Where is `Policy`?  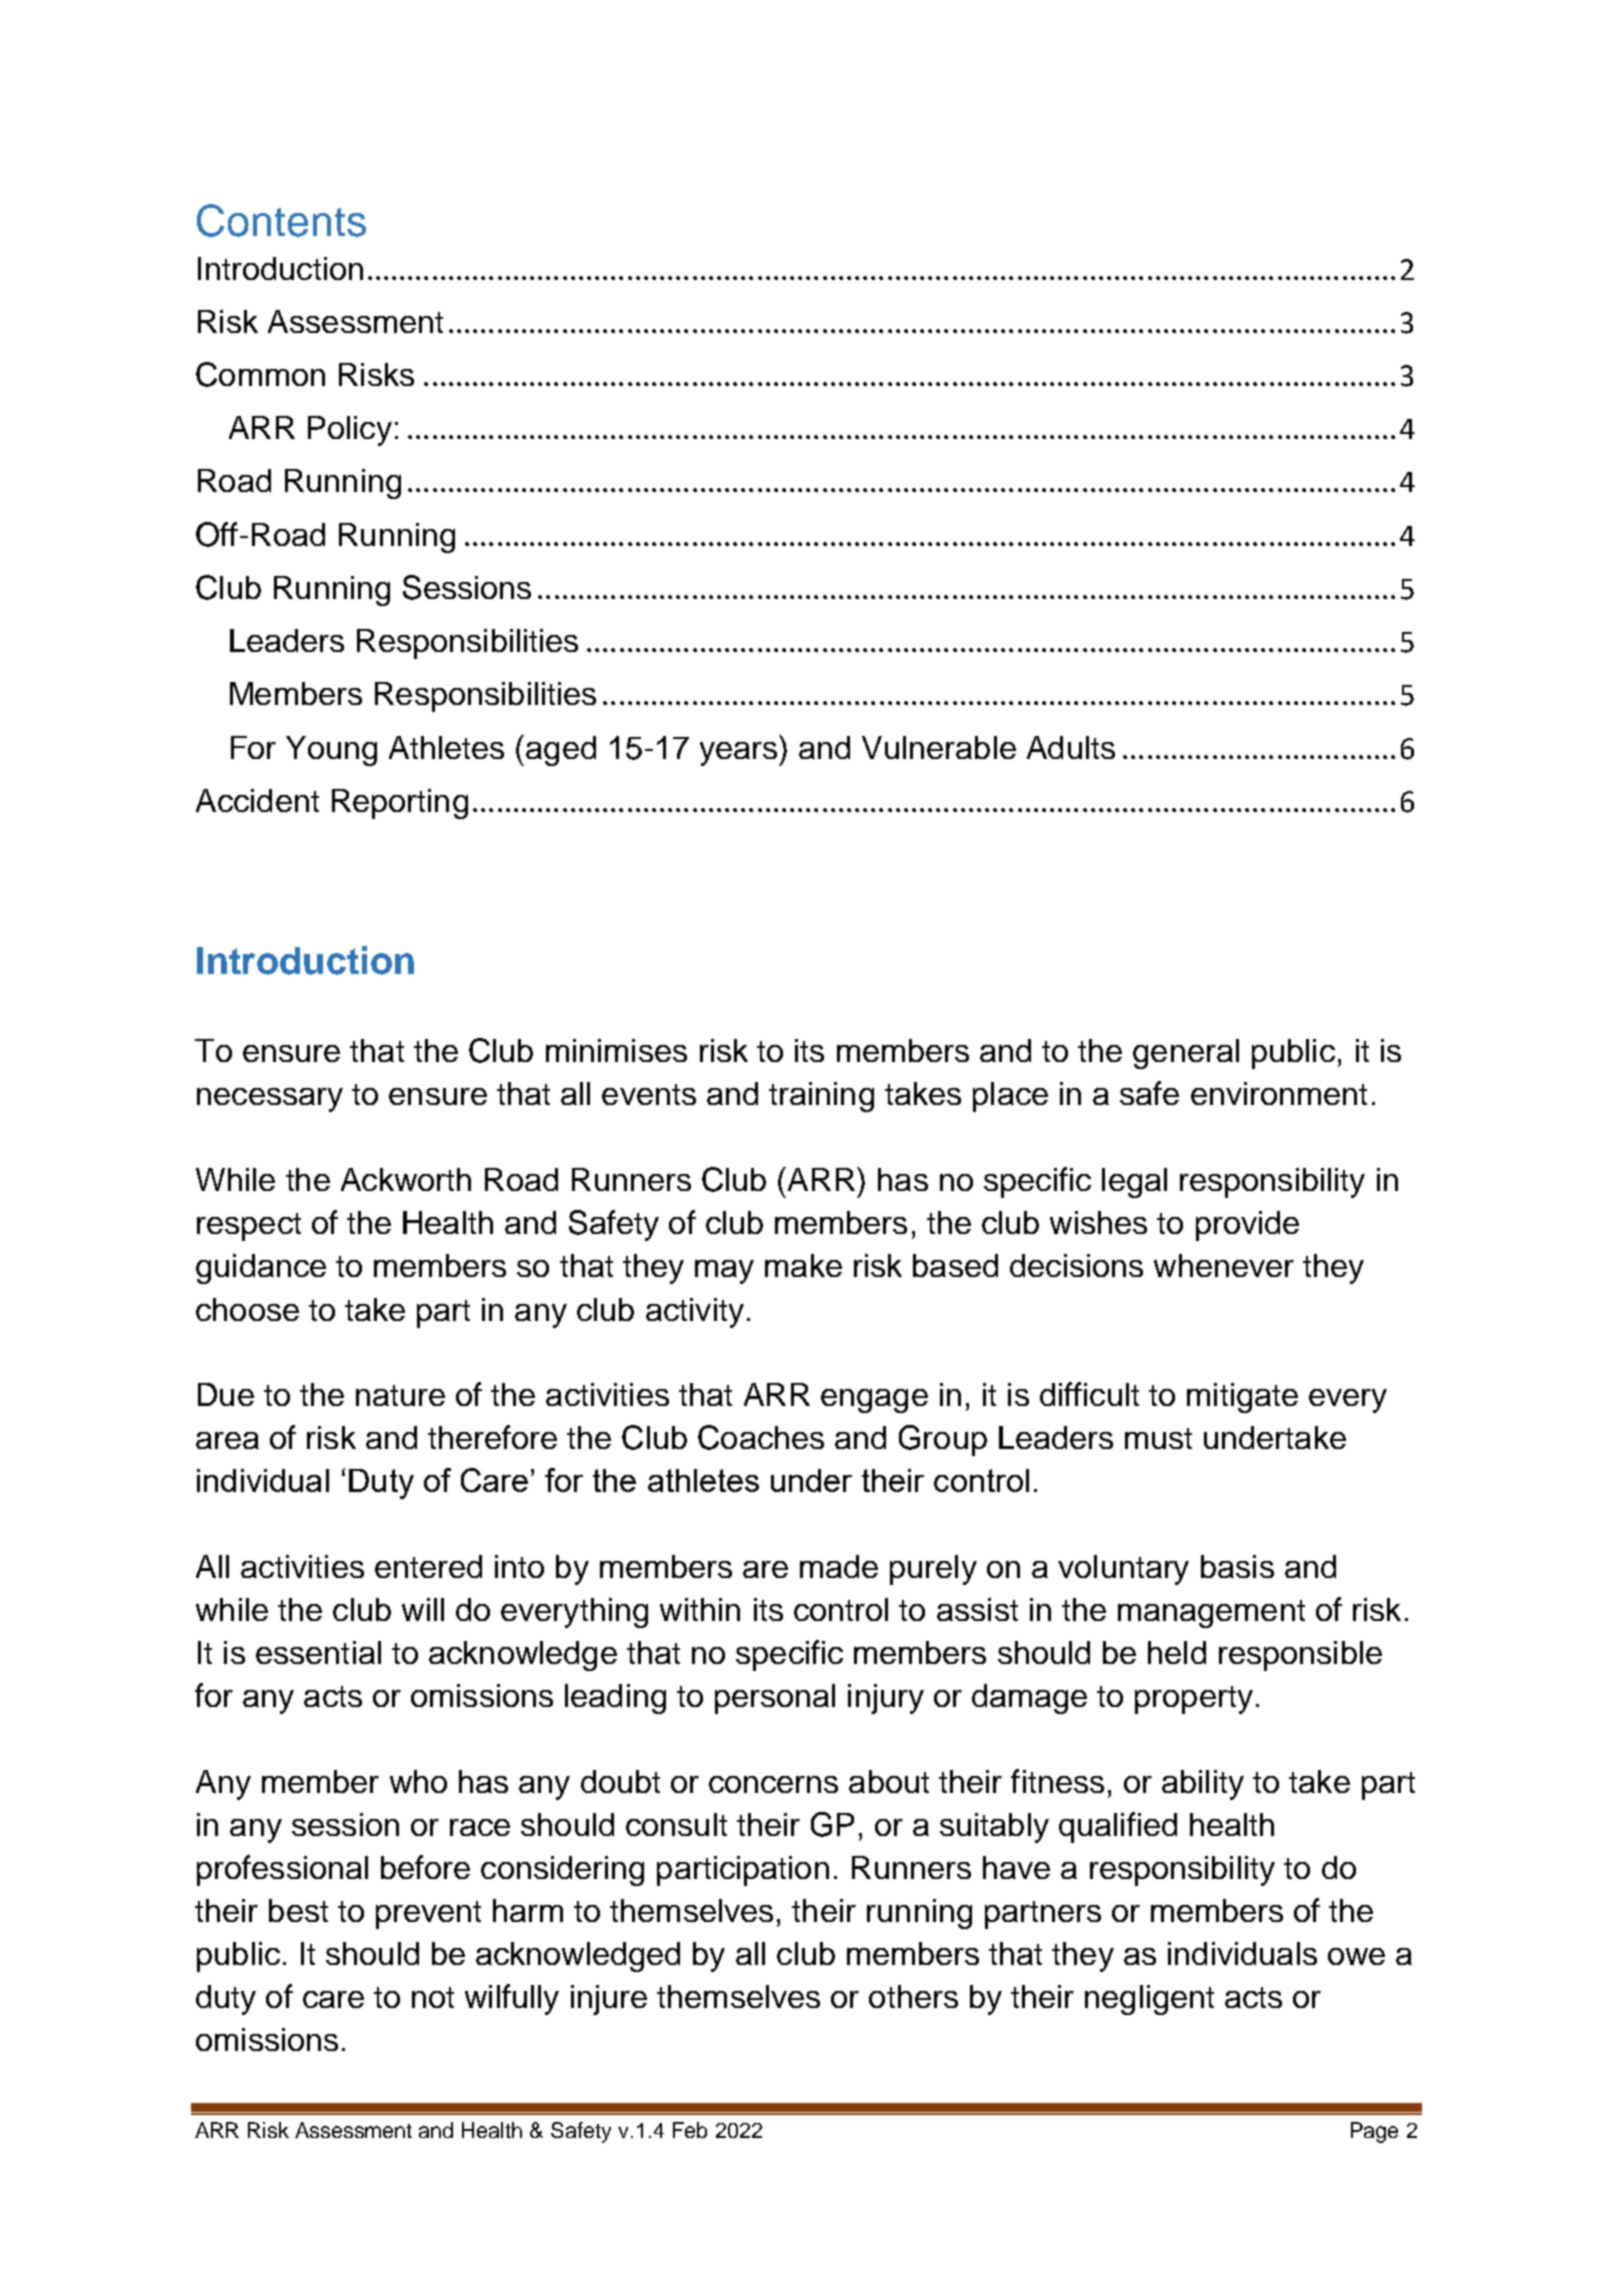 Policy is located at coordinates (350, 431).
